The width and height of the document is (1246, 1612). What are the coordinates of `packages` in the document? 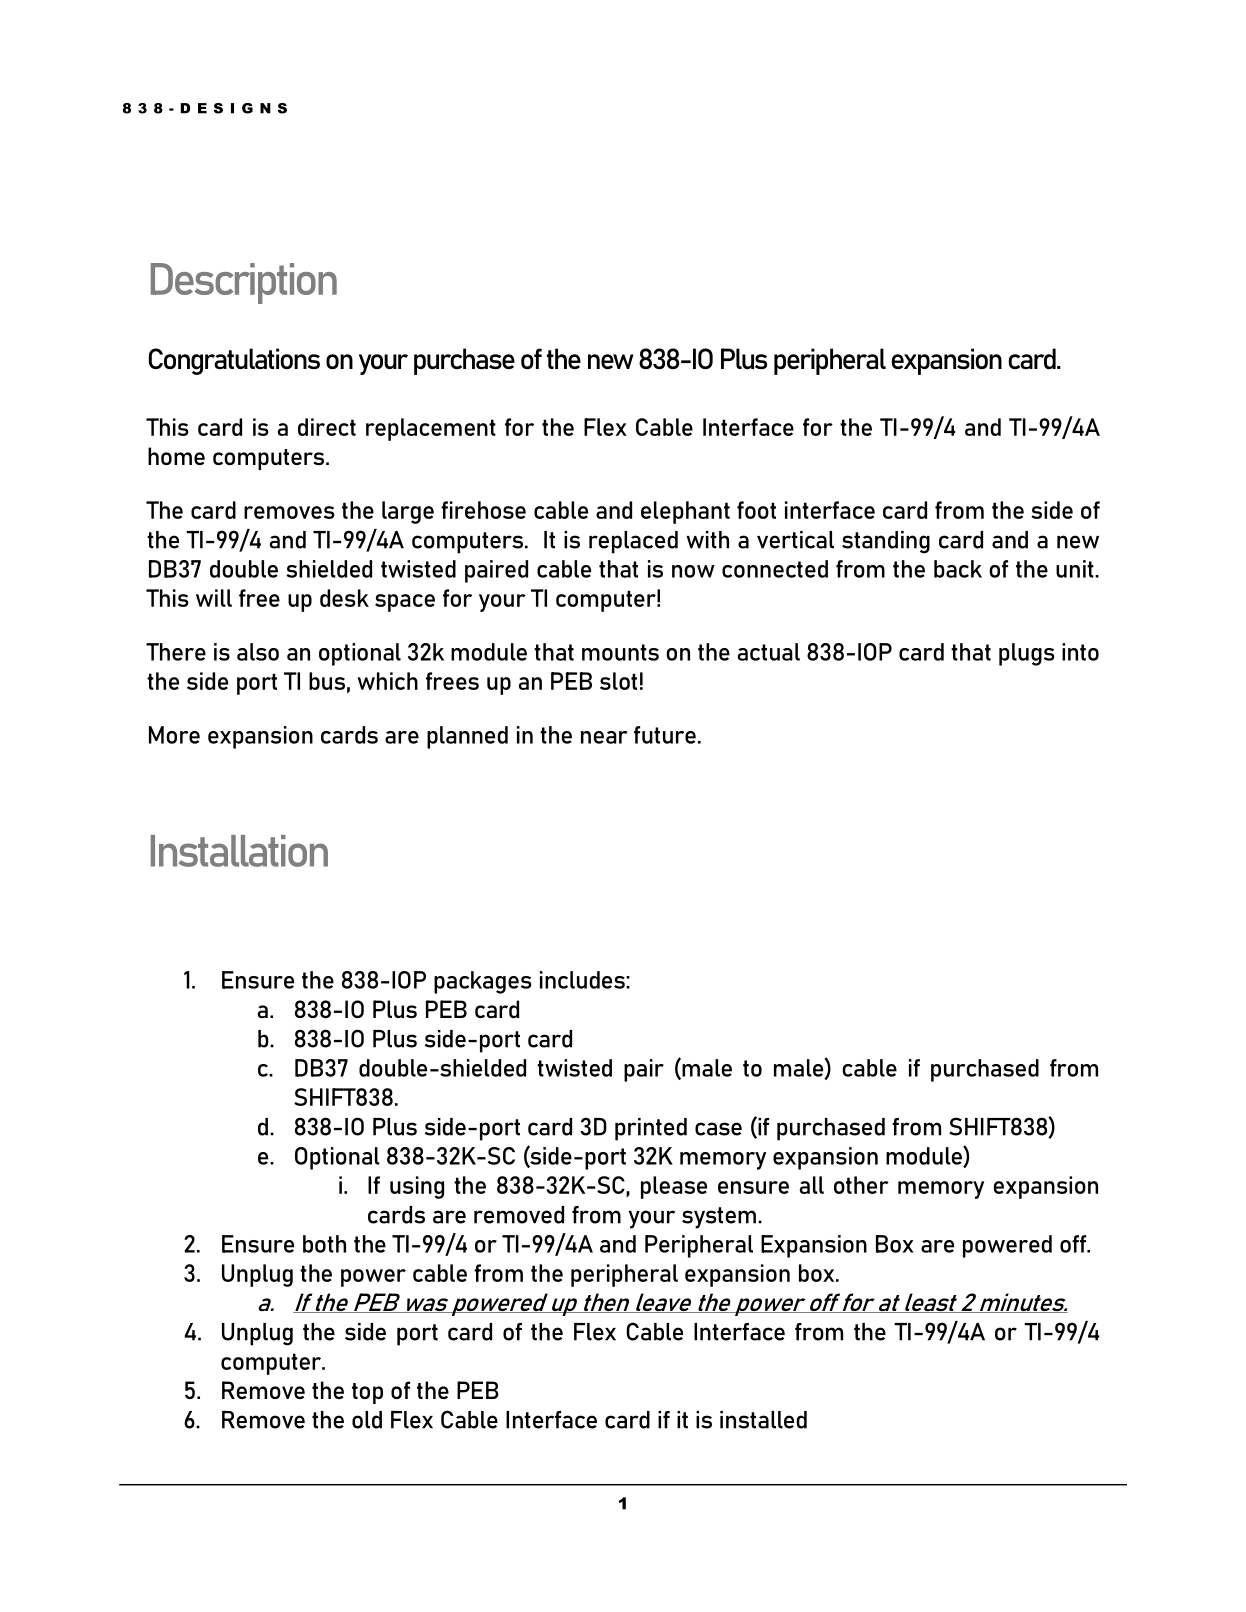 It's located at (483, 982).
